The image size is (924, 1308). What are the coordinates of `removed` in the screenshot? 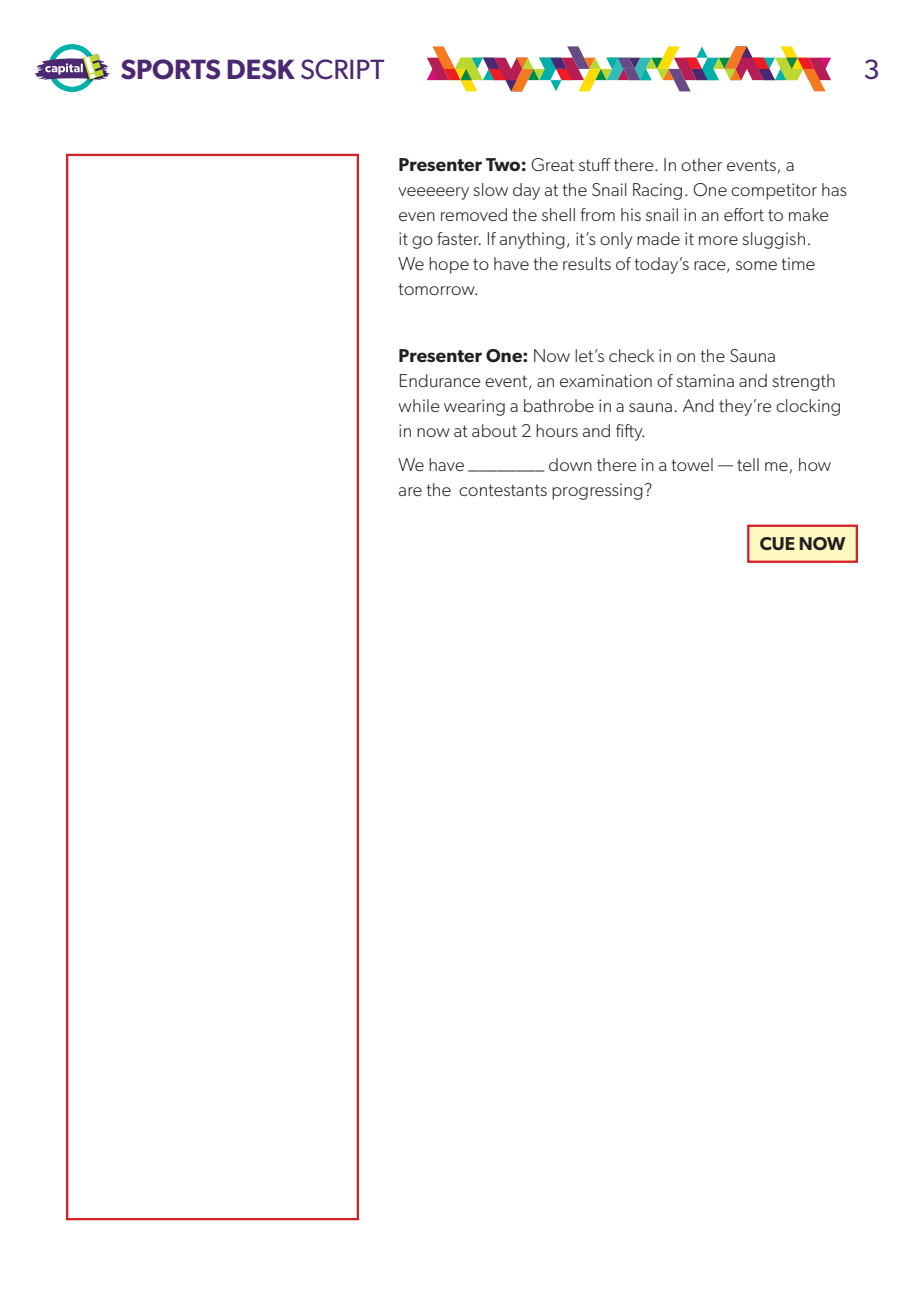 It's located at (474, 214).
